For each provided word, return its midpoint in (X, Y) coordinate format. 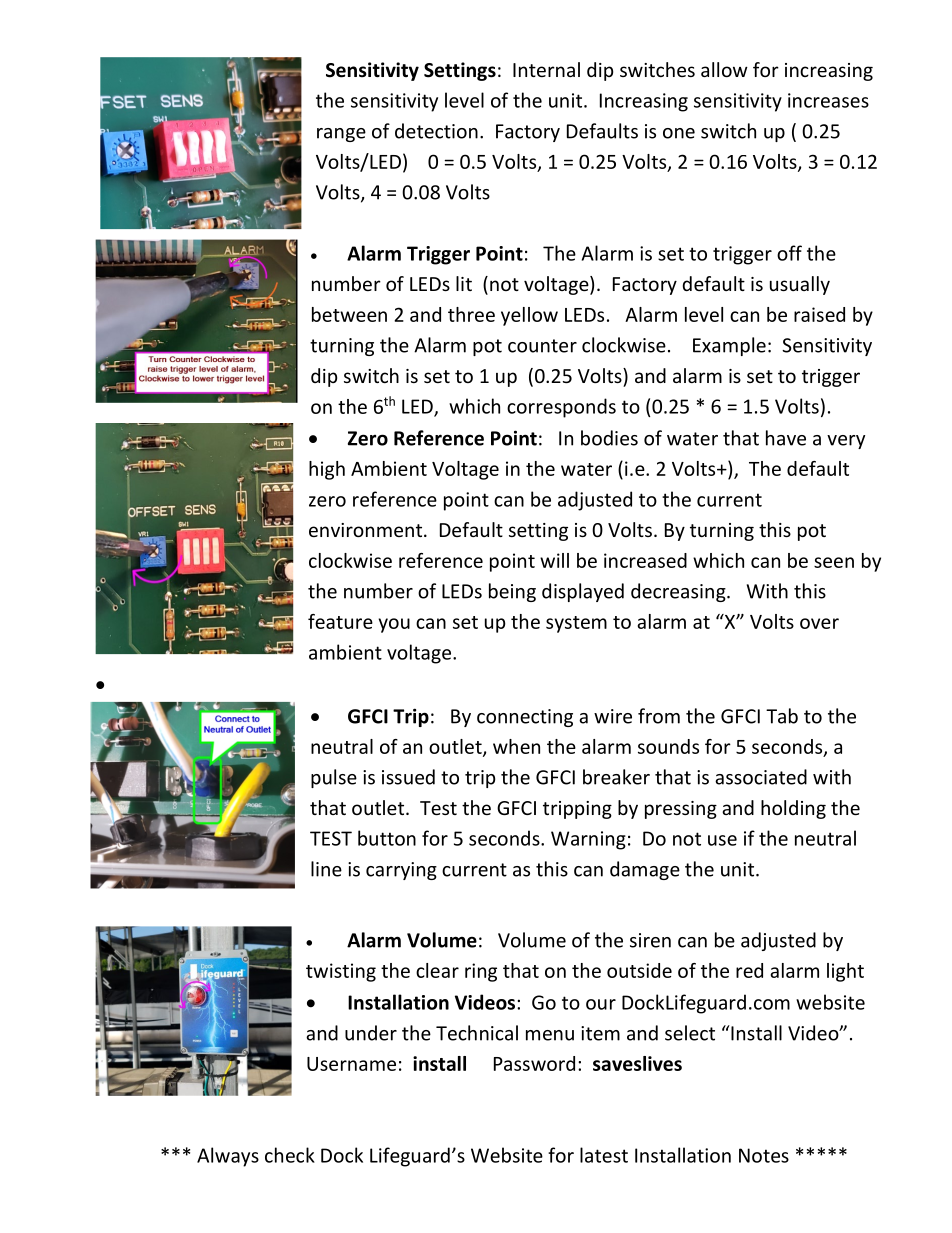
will (554, 560)
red (749, 970)
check (290, 1155)
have (786, 438)
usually (800, 285)
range (341, 135)
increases (828, 100)
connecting (525, 718)
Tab (782, 716)
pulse (334, 778)
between (349, 314)
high (327, 470)
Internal (546, 69)
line (326, 869)
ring (481, 972)
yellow (529, 316)
